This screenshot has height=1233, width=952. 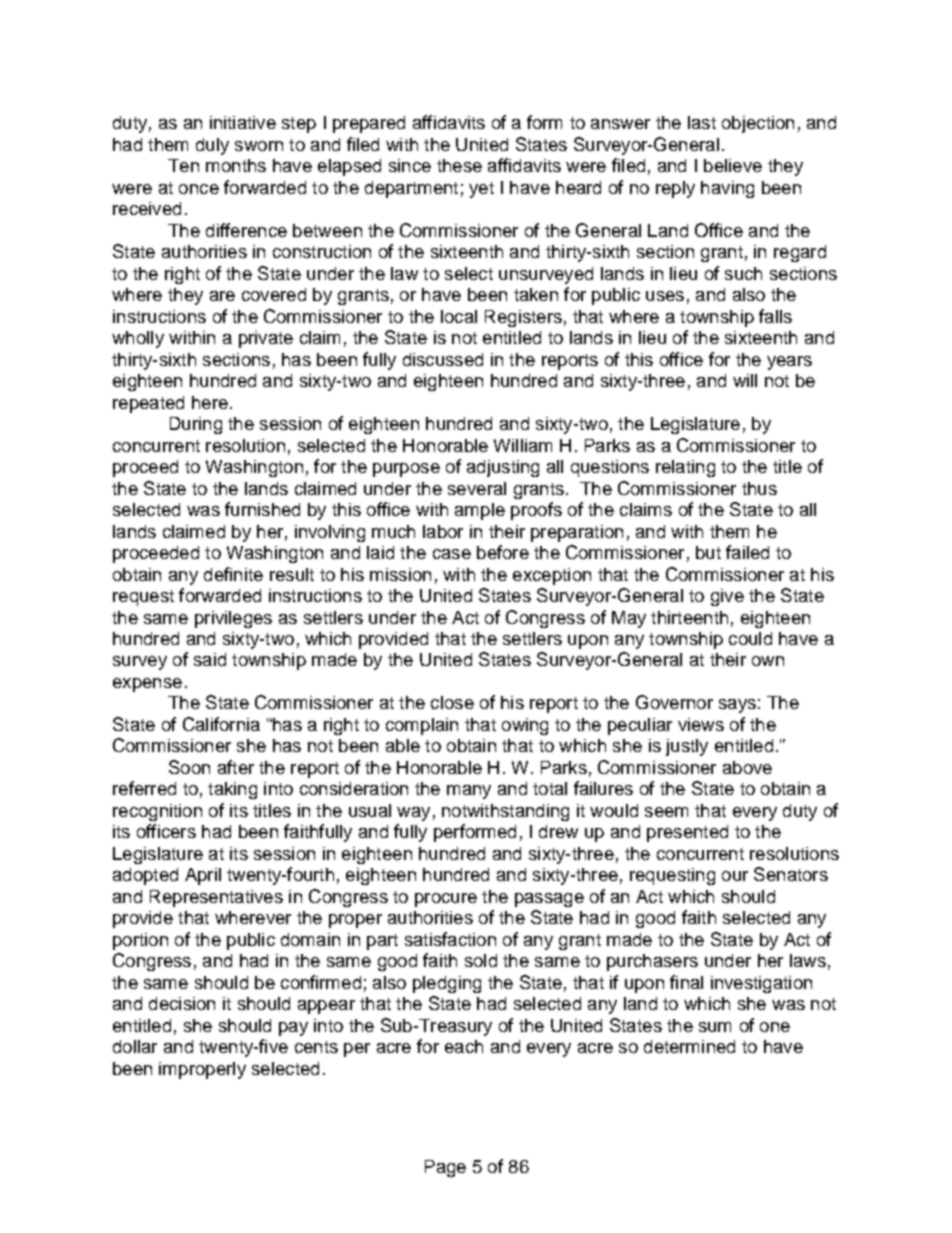 I want to click on duly, so click(x=212, y=146).
